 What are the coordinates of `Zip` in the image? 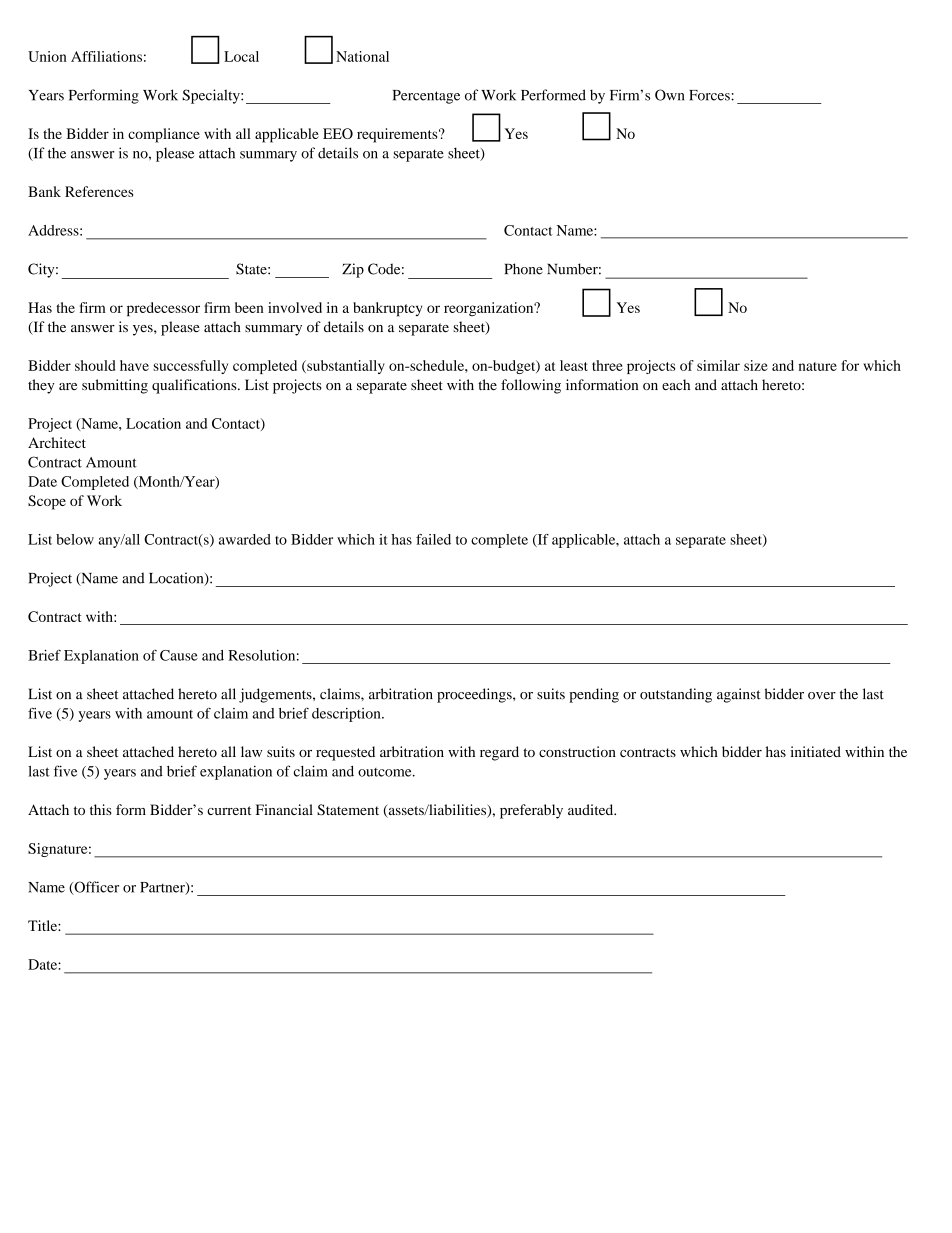 It's located at (353, 270).
